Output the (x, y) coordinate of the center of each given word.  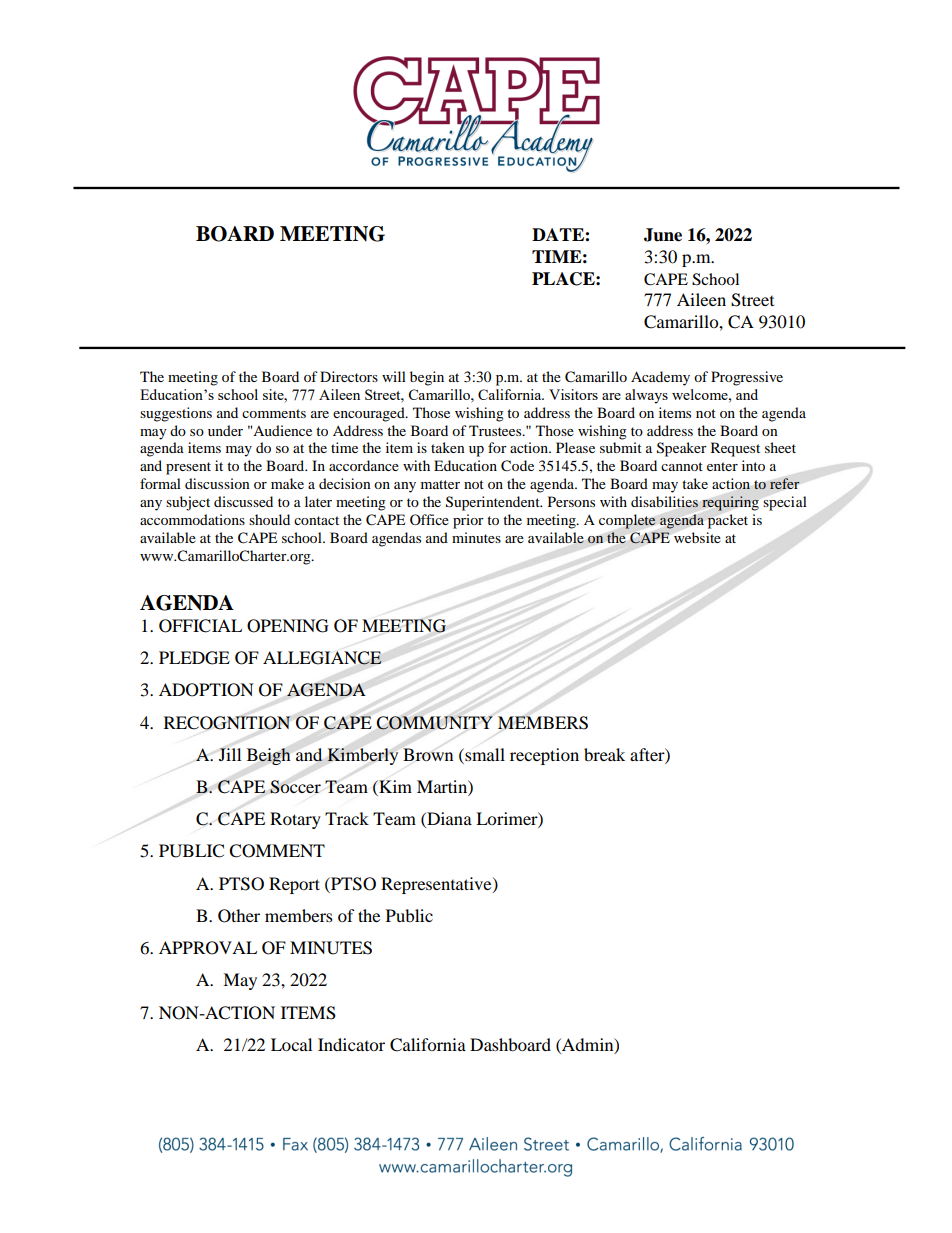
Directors (349, 376)
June (663, 235)
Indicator (351, 1044)
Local (291, 1044)
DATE (559, 234)
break (604, 754)
